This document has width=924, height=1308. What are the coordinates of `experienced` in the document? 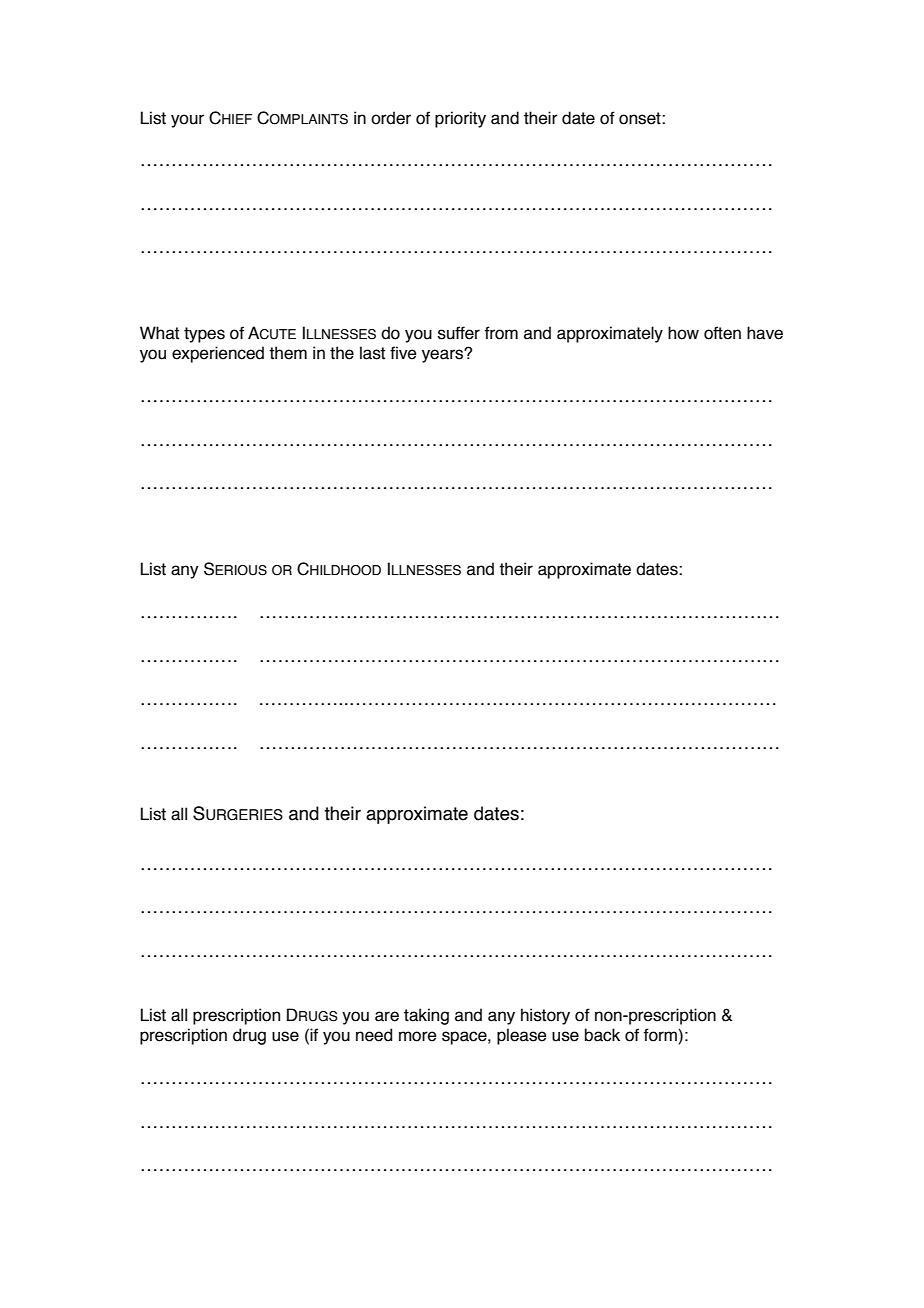 It's located at (218, 354).
